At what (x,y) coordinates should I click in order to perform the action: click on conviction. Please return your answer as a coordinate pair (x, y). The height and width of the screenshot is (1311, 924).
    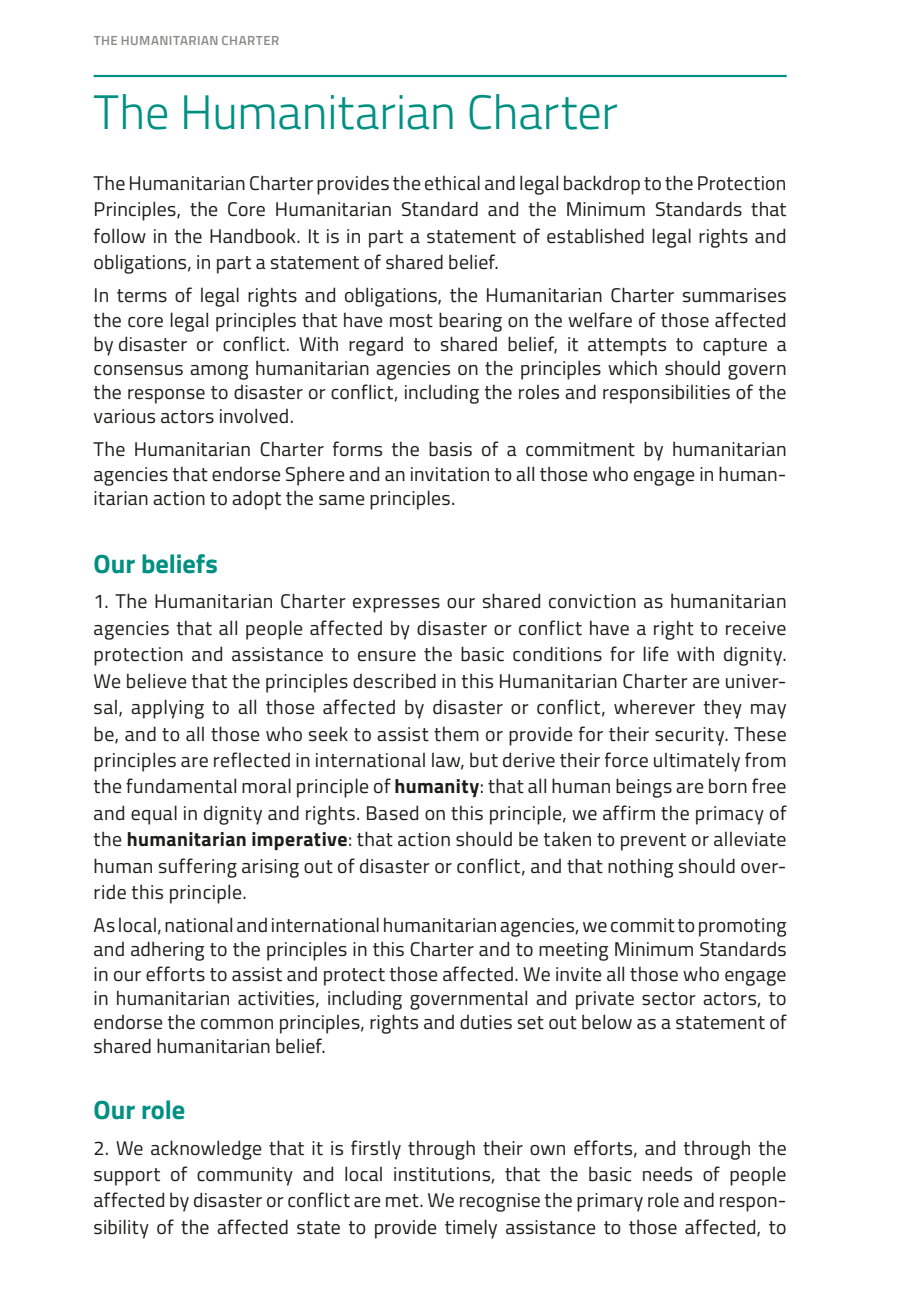
    Looking at the image, I should click on (592, 601).
